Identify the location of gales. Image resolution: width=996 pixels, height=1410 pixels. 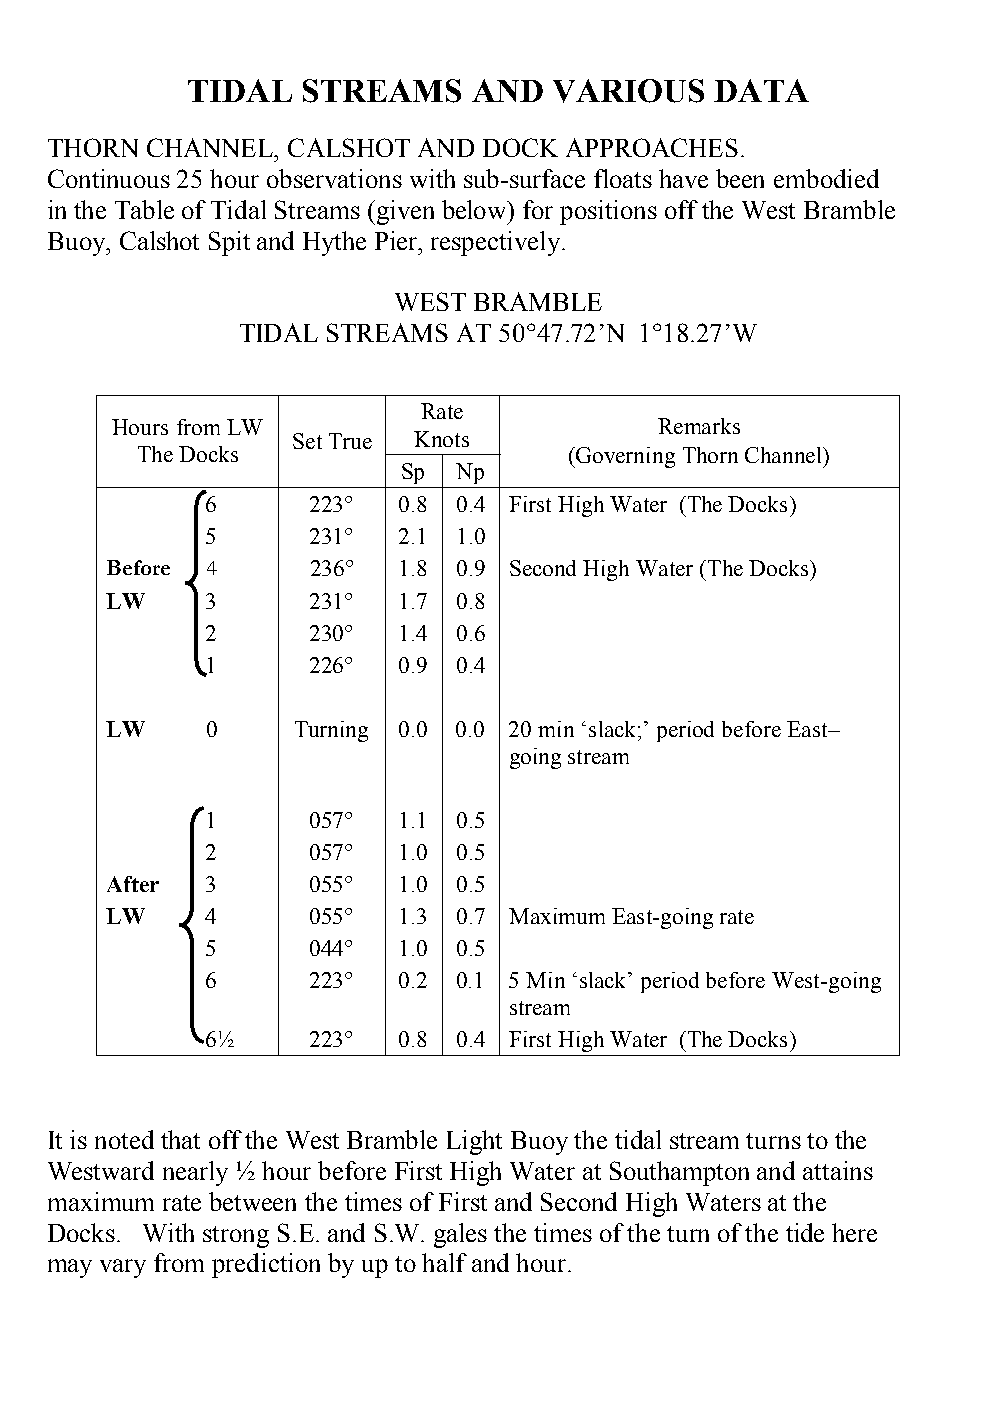
(460, 1235).
